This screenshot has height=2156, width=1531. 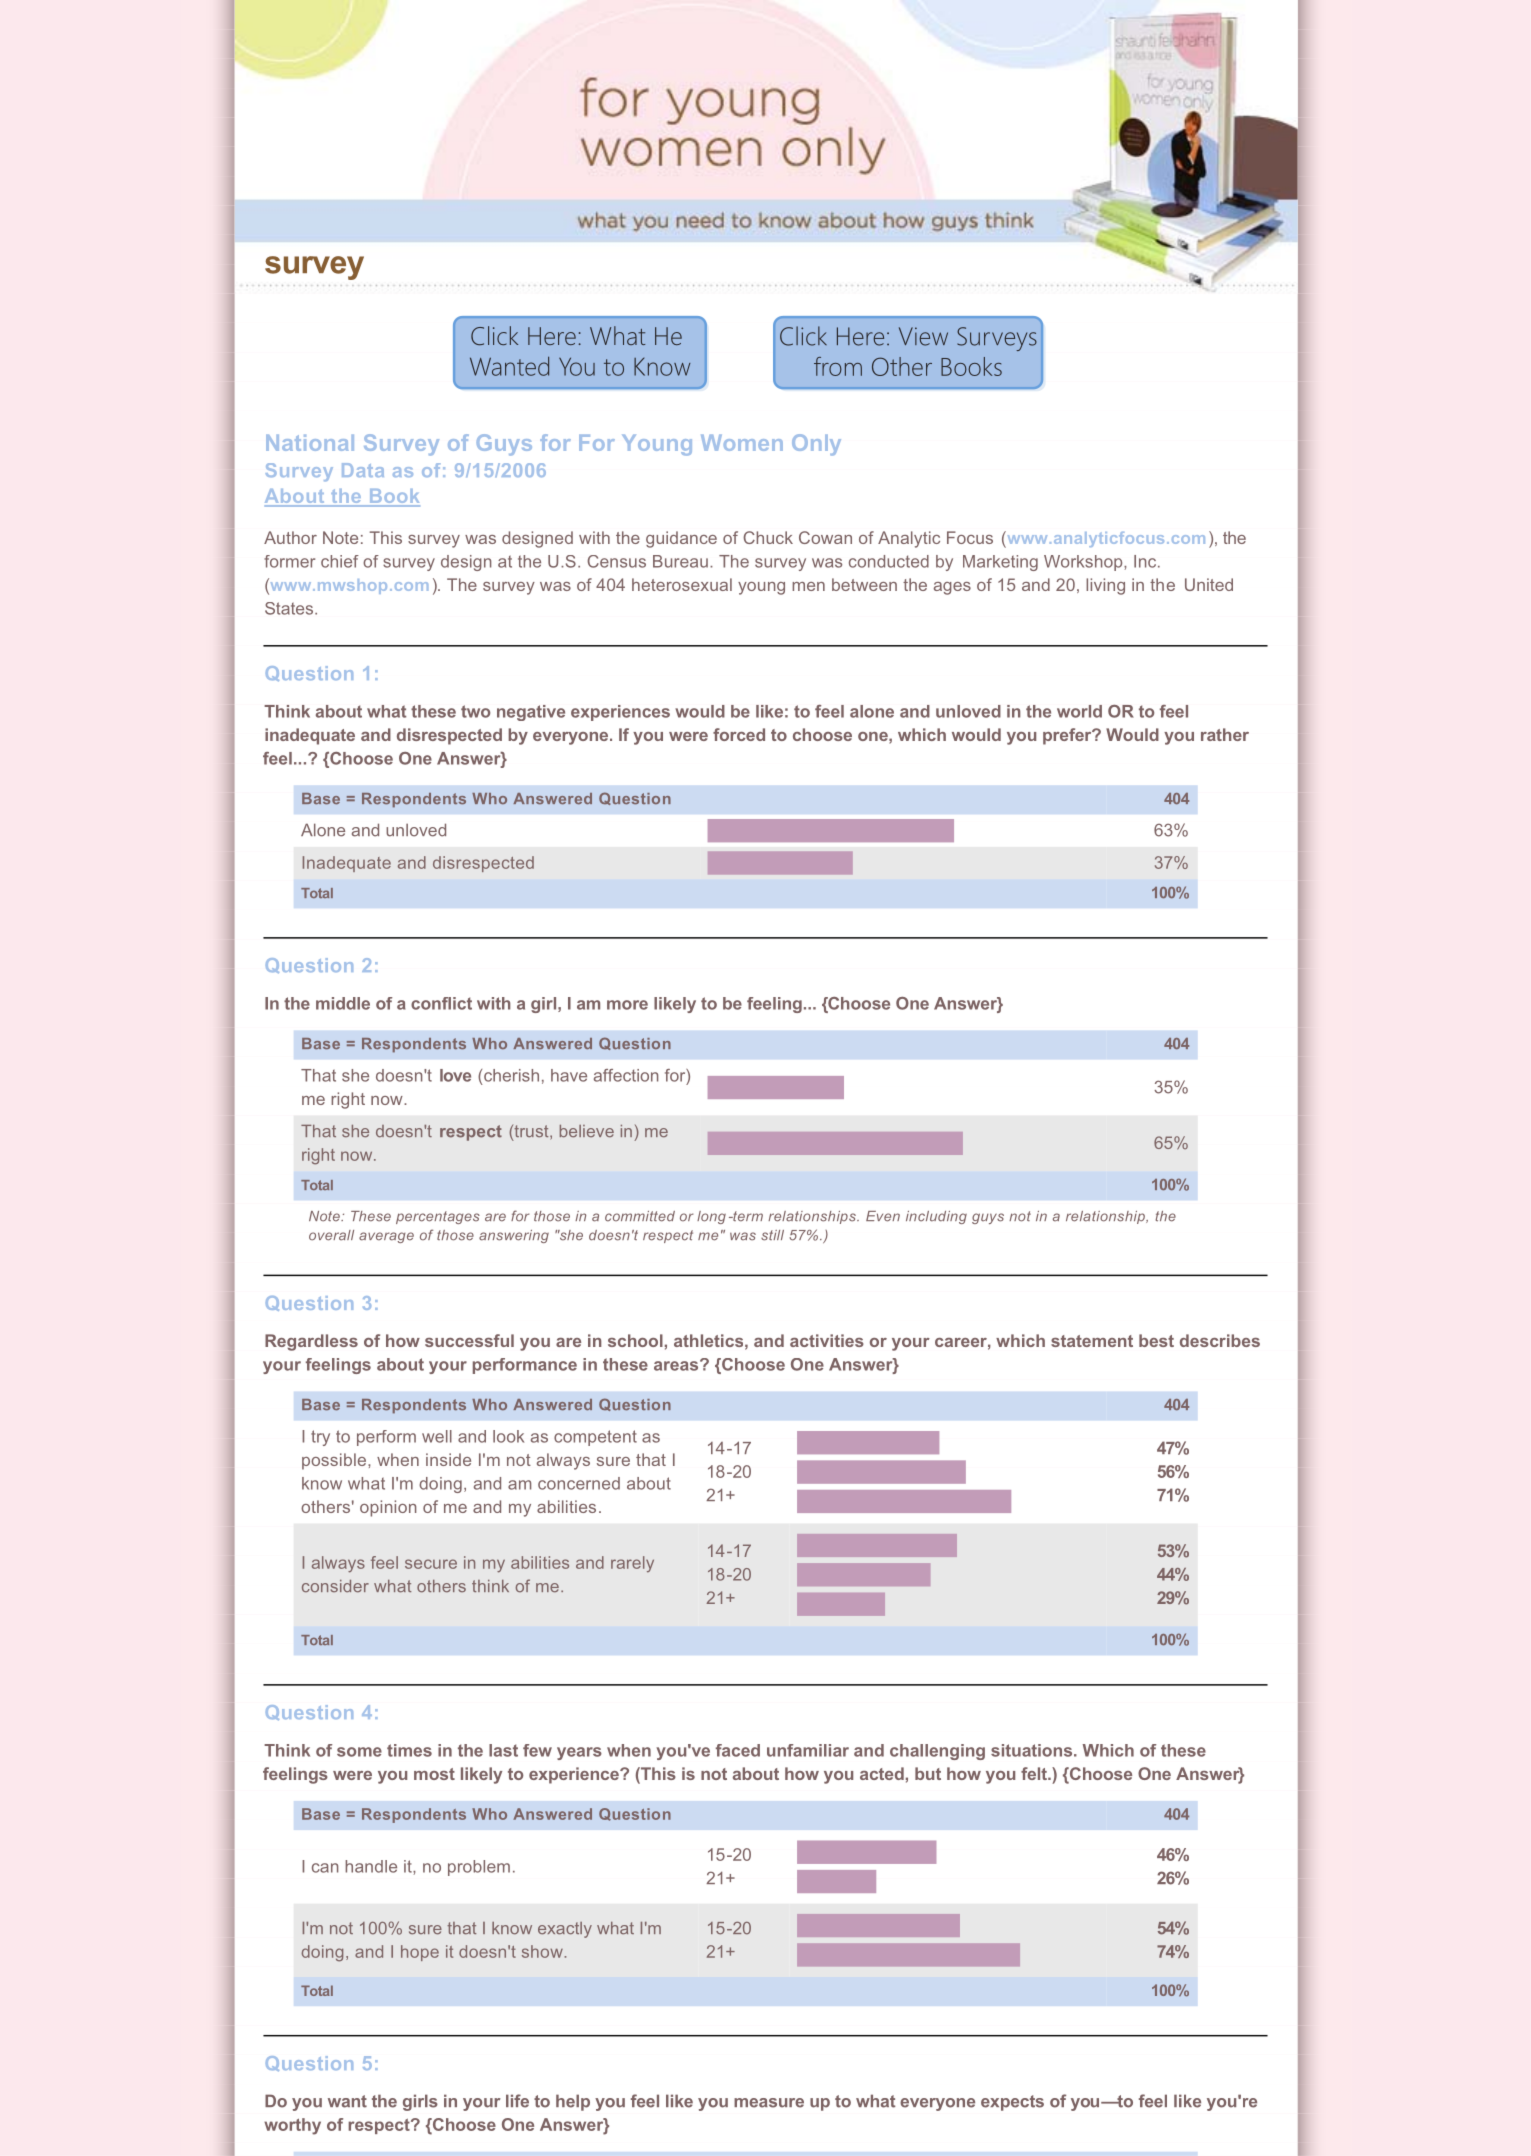 I want to click on statement, so click(x=1092, y=1341).
